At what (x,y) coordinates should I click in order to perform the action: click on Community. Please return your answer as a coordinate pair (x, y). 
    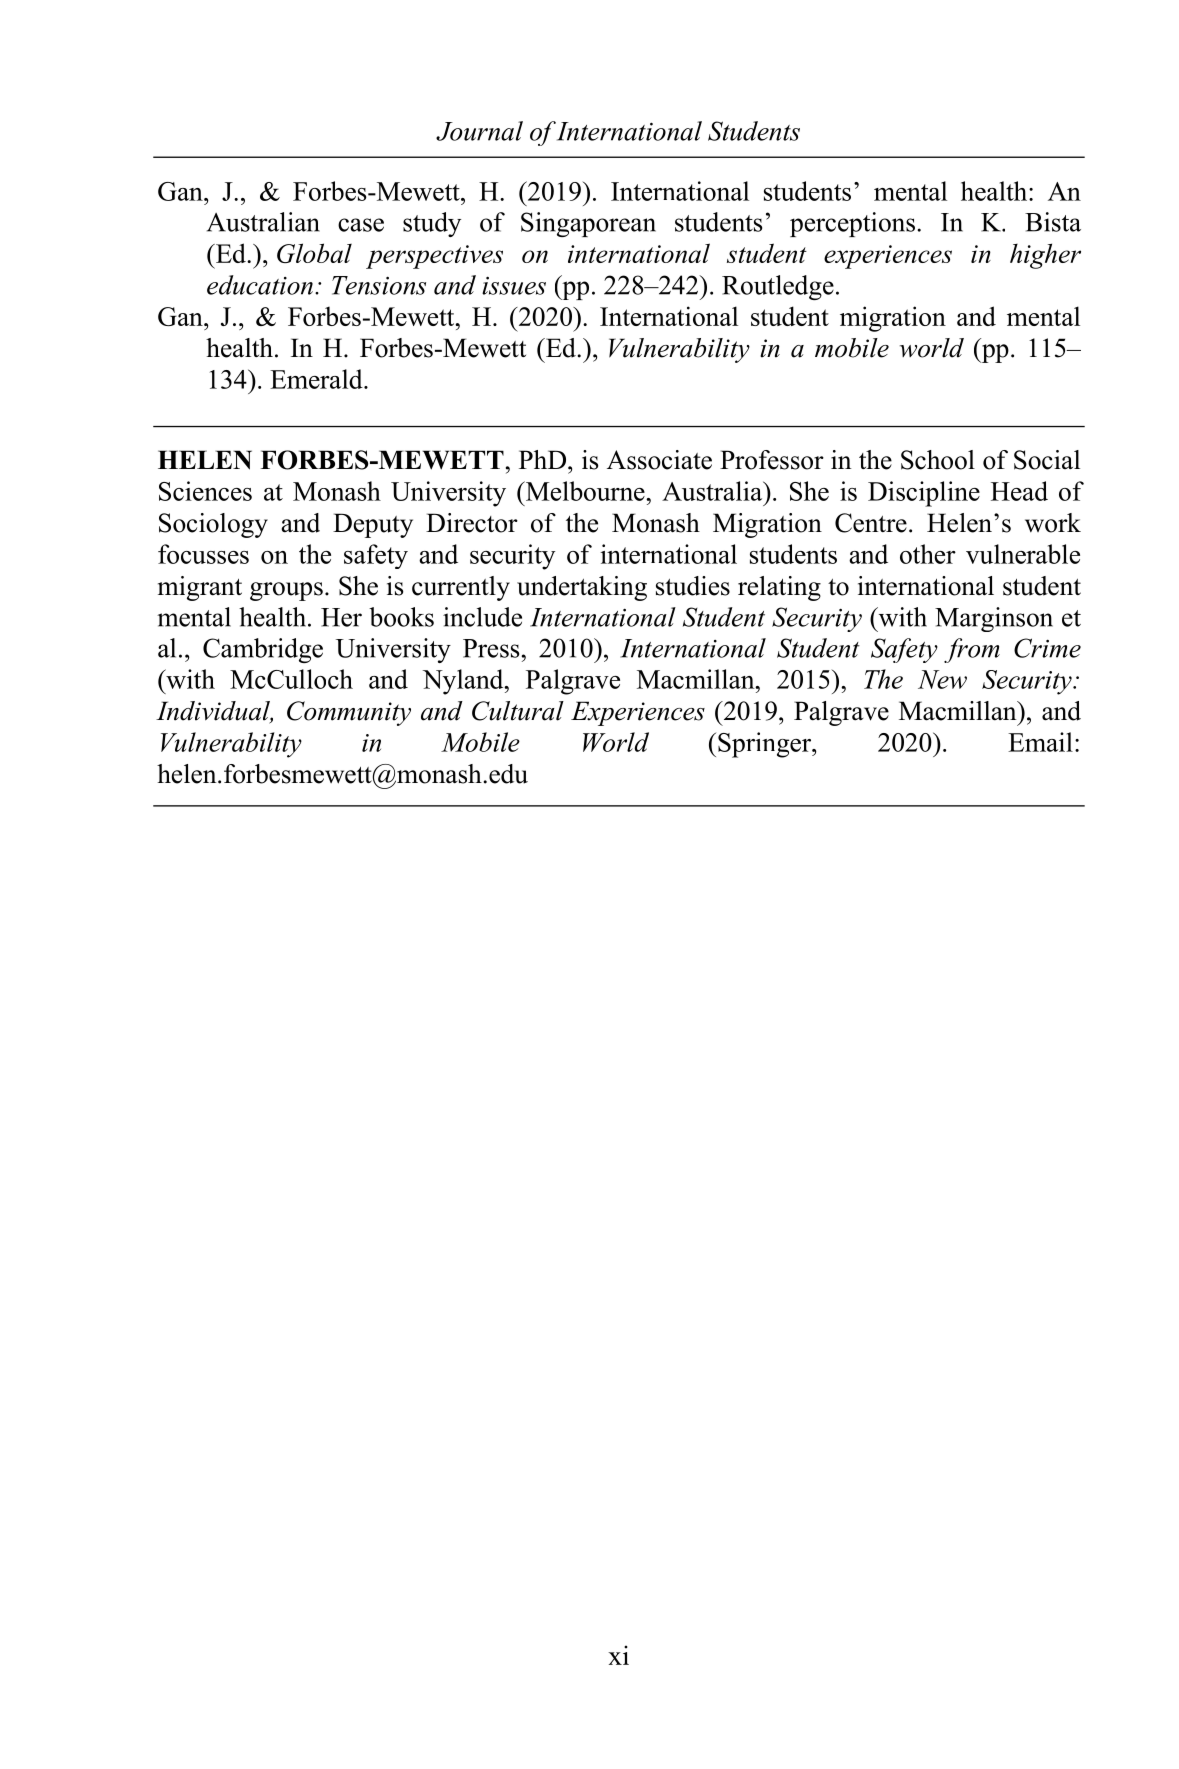
    Looking at the image, I should click on (349, 713).
